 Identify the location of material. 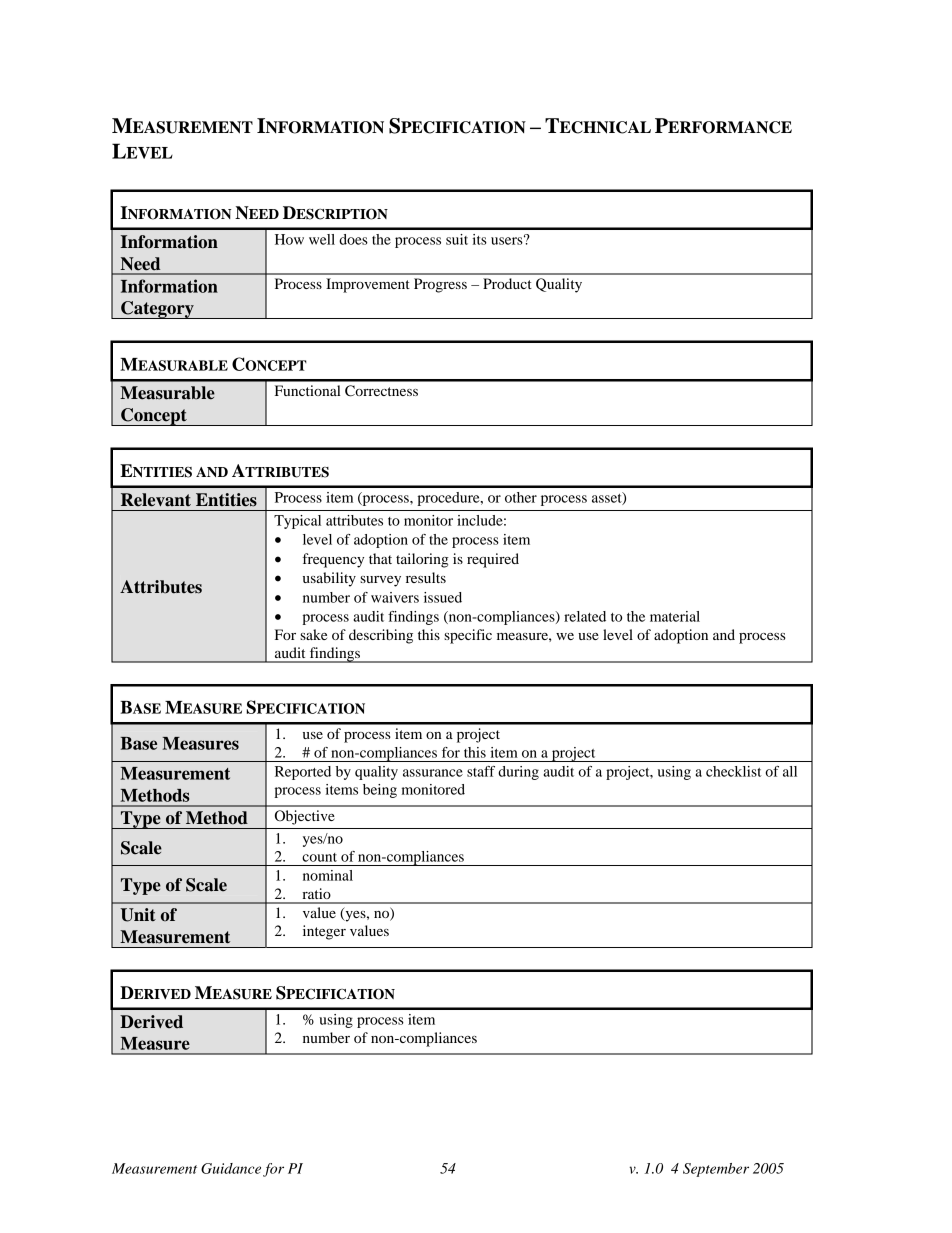
(675, 616).
